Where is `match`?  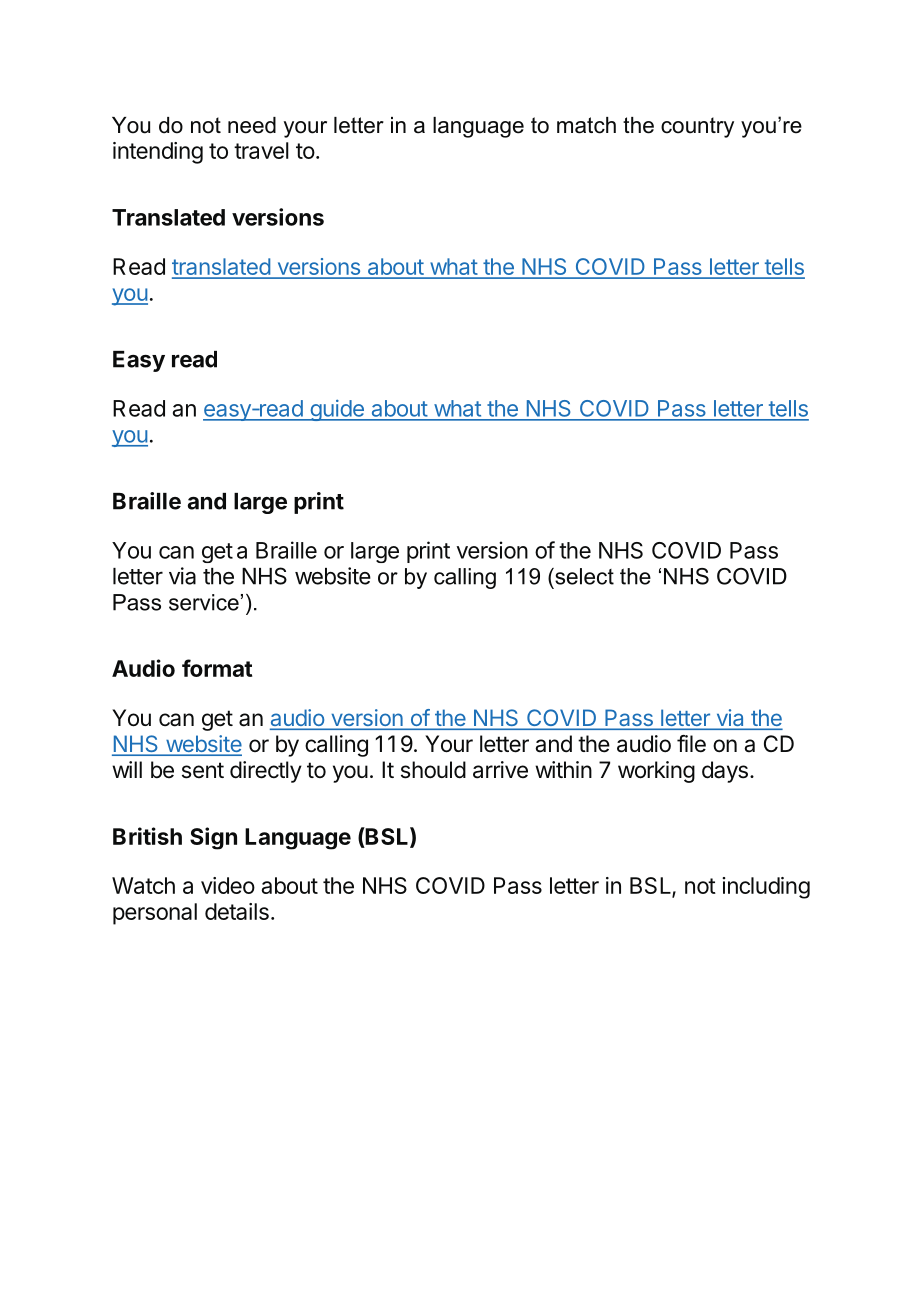 match is located at coordinates (586, 125).
